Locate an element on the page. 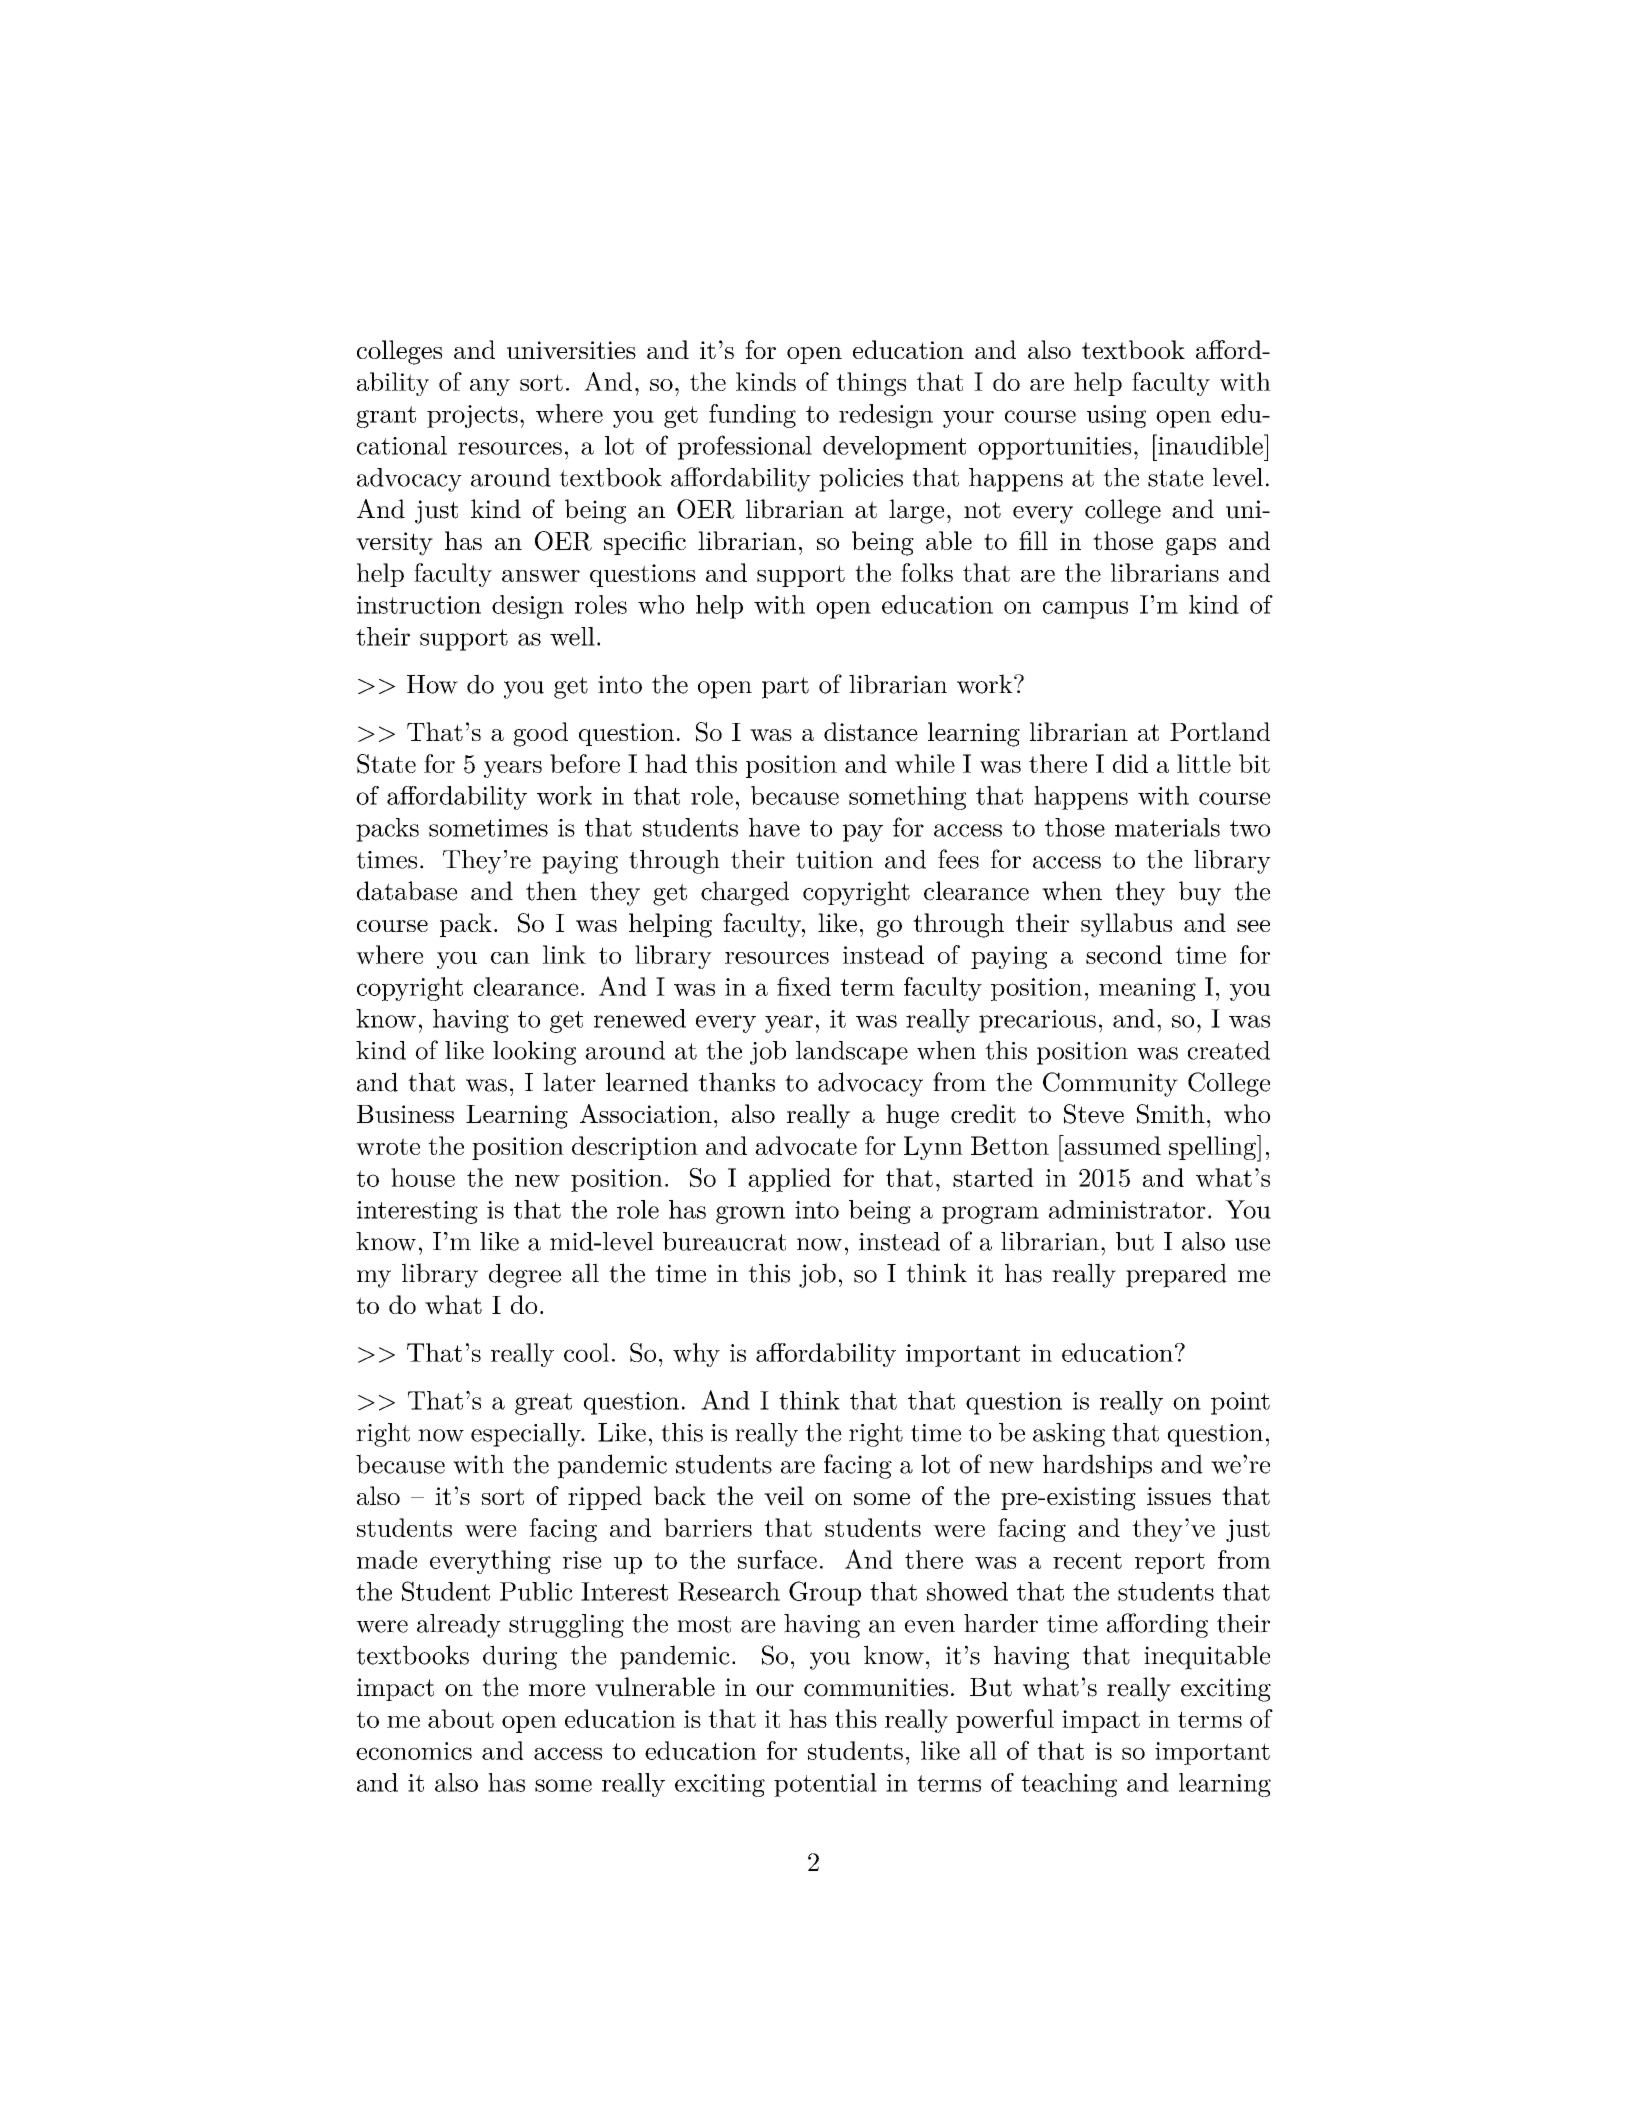 This document has height=2109, width=1629. teaching is located at coordinates (1069, 1785).
